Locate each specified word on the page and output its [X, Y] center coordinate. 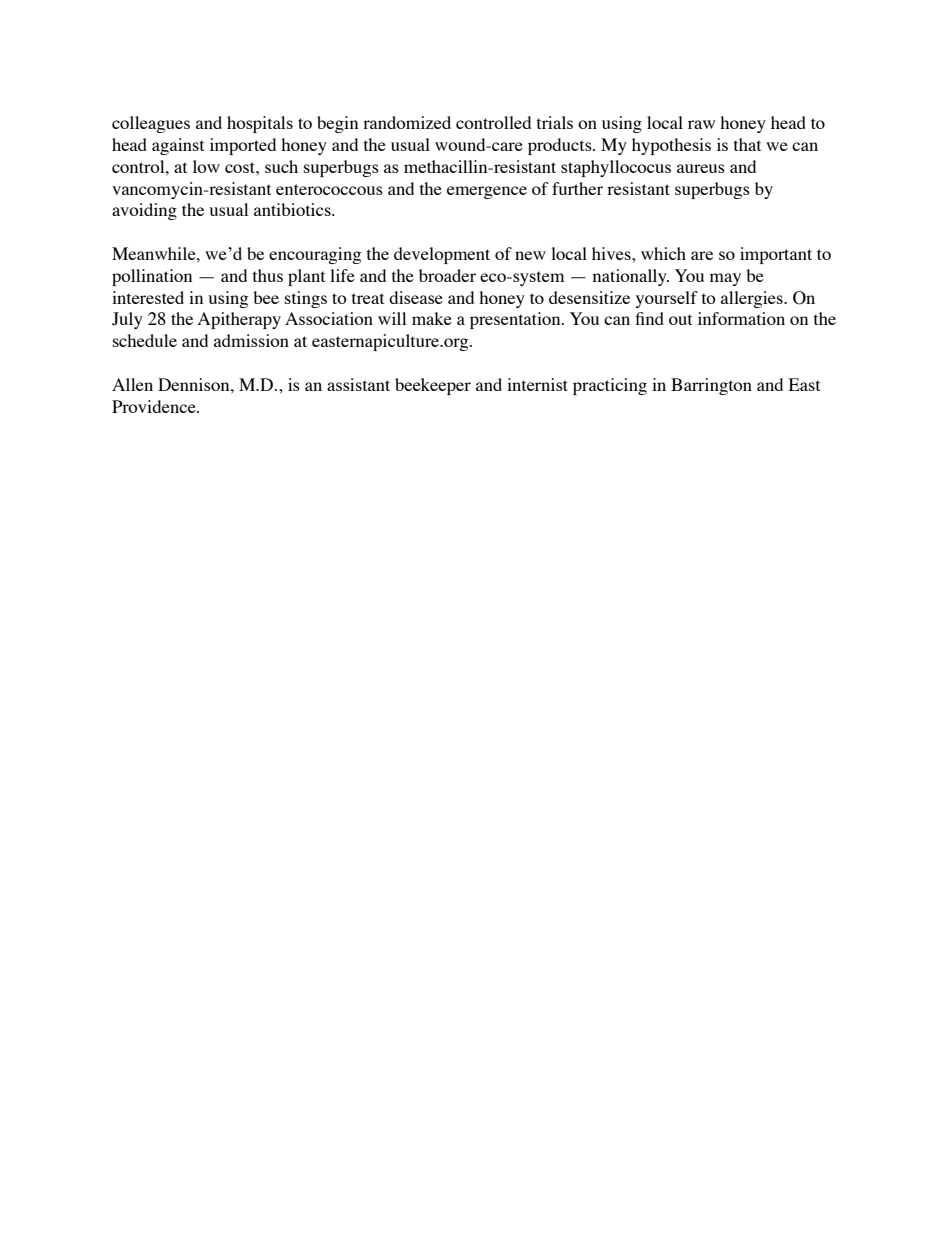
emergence [487, 192]
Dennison [195, 384]
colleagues [151, 124]
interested [148, 297]
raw [701, 124]
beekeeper [433, 386]
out [680, 319]
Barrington [711, 386]
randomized [407, 122]
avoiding [144, 211]
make [432, 318]
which [663, 253]
